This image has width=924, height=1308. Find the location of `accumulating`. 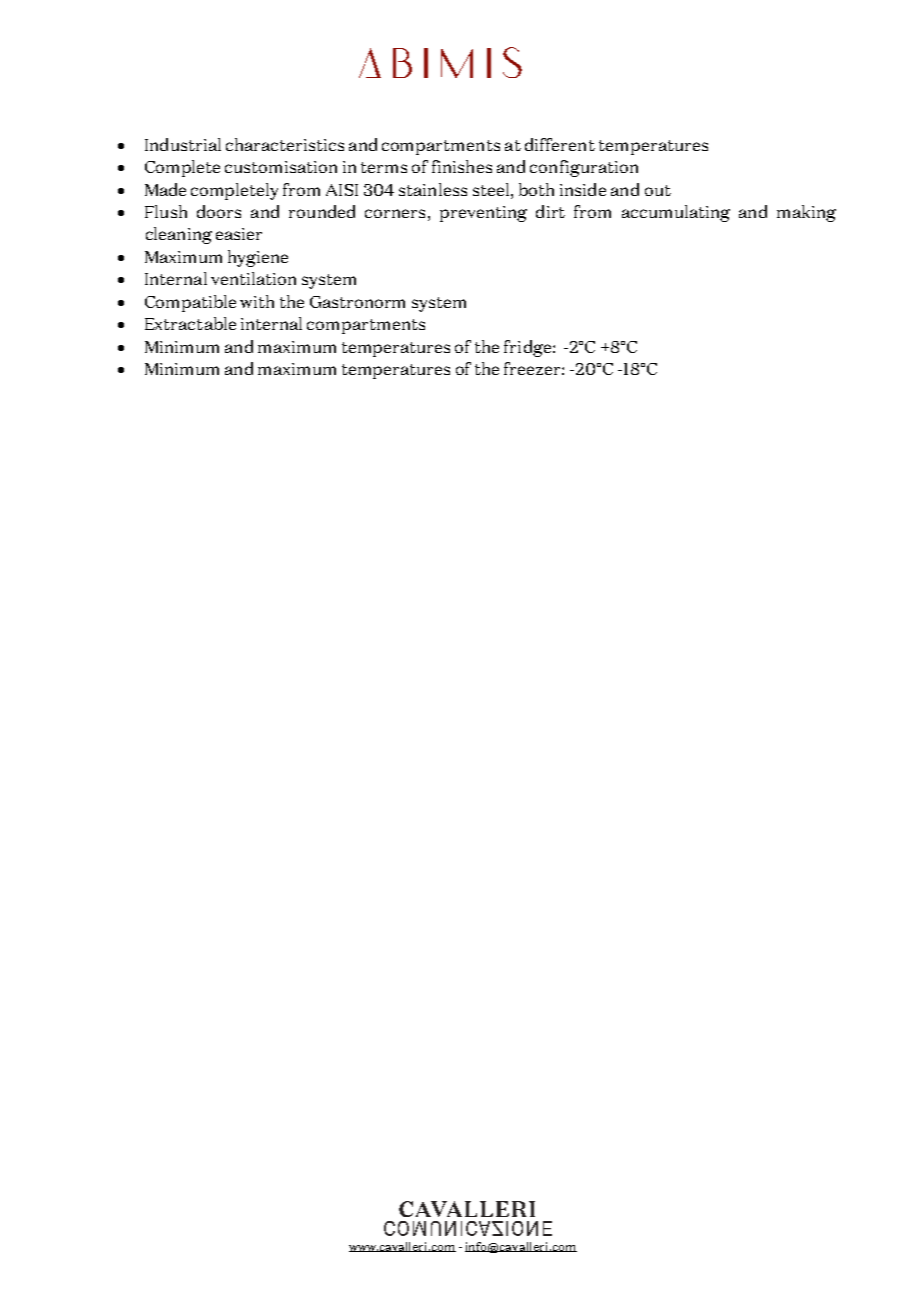

accumulating is located at coordinates (676, 213).
